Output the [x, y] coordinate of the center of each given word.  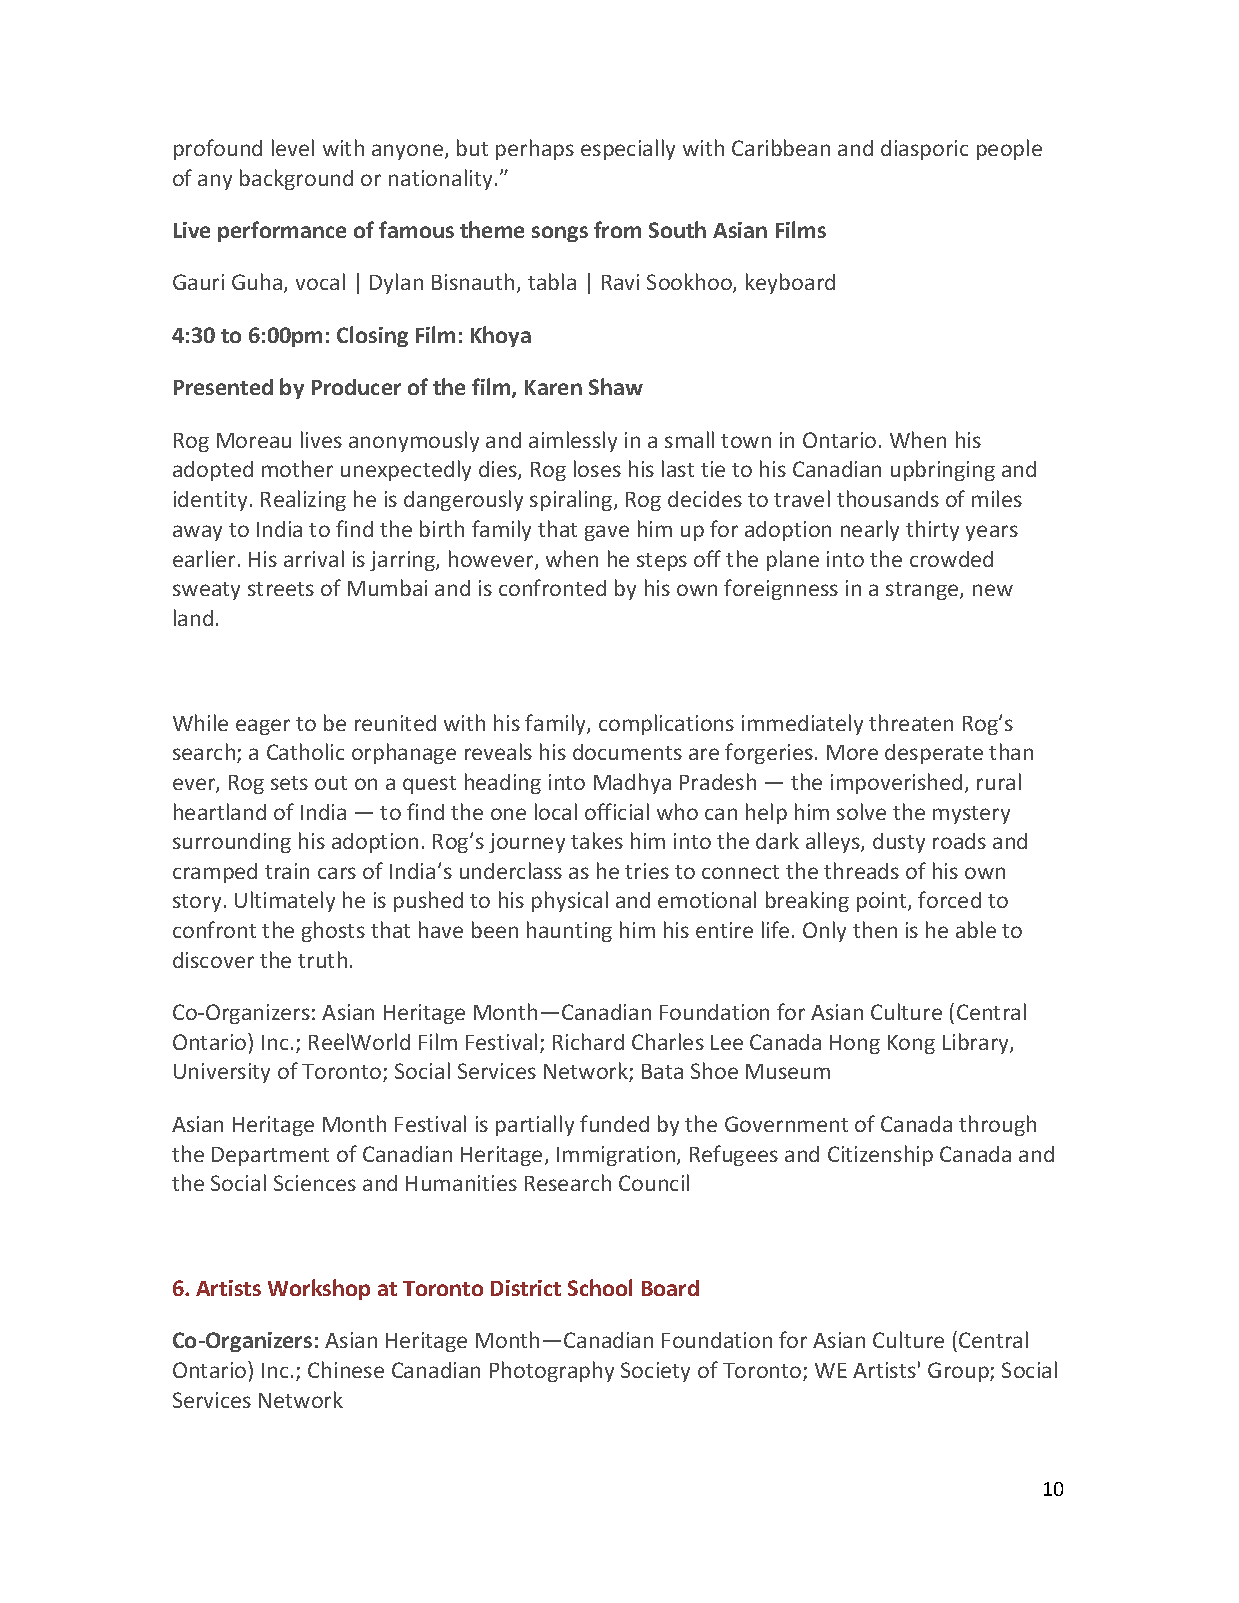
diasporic [924, 150]
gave [607, 533]
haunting [569, 931]
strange [923, 591]
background [296, 179]
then [875, 929]
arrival [314, 558]
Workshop [319, 1289]
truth [322, 959]
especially [628, 149]
